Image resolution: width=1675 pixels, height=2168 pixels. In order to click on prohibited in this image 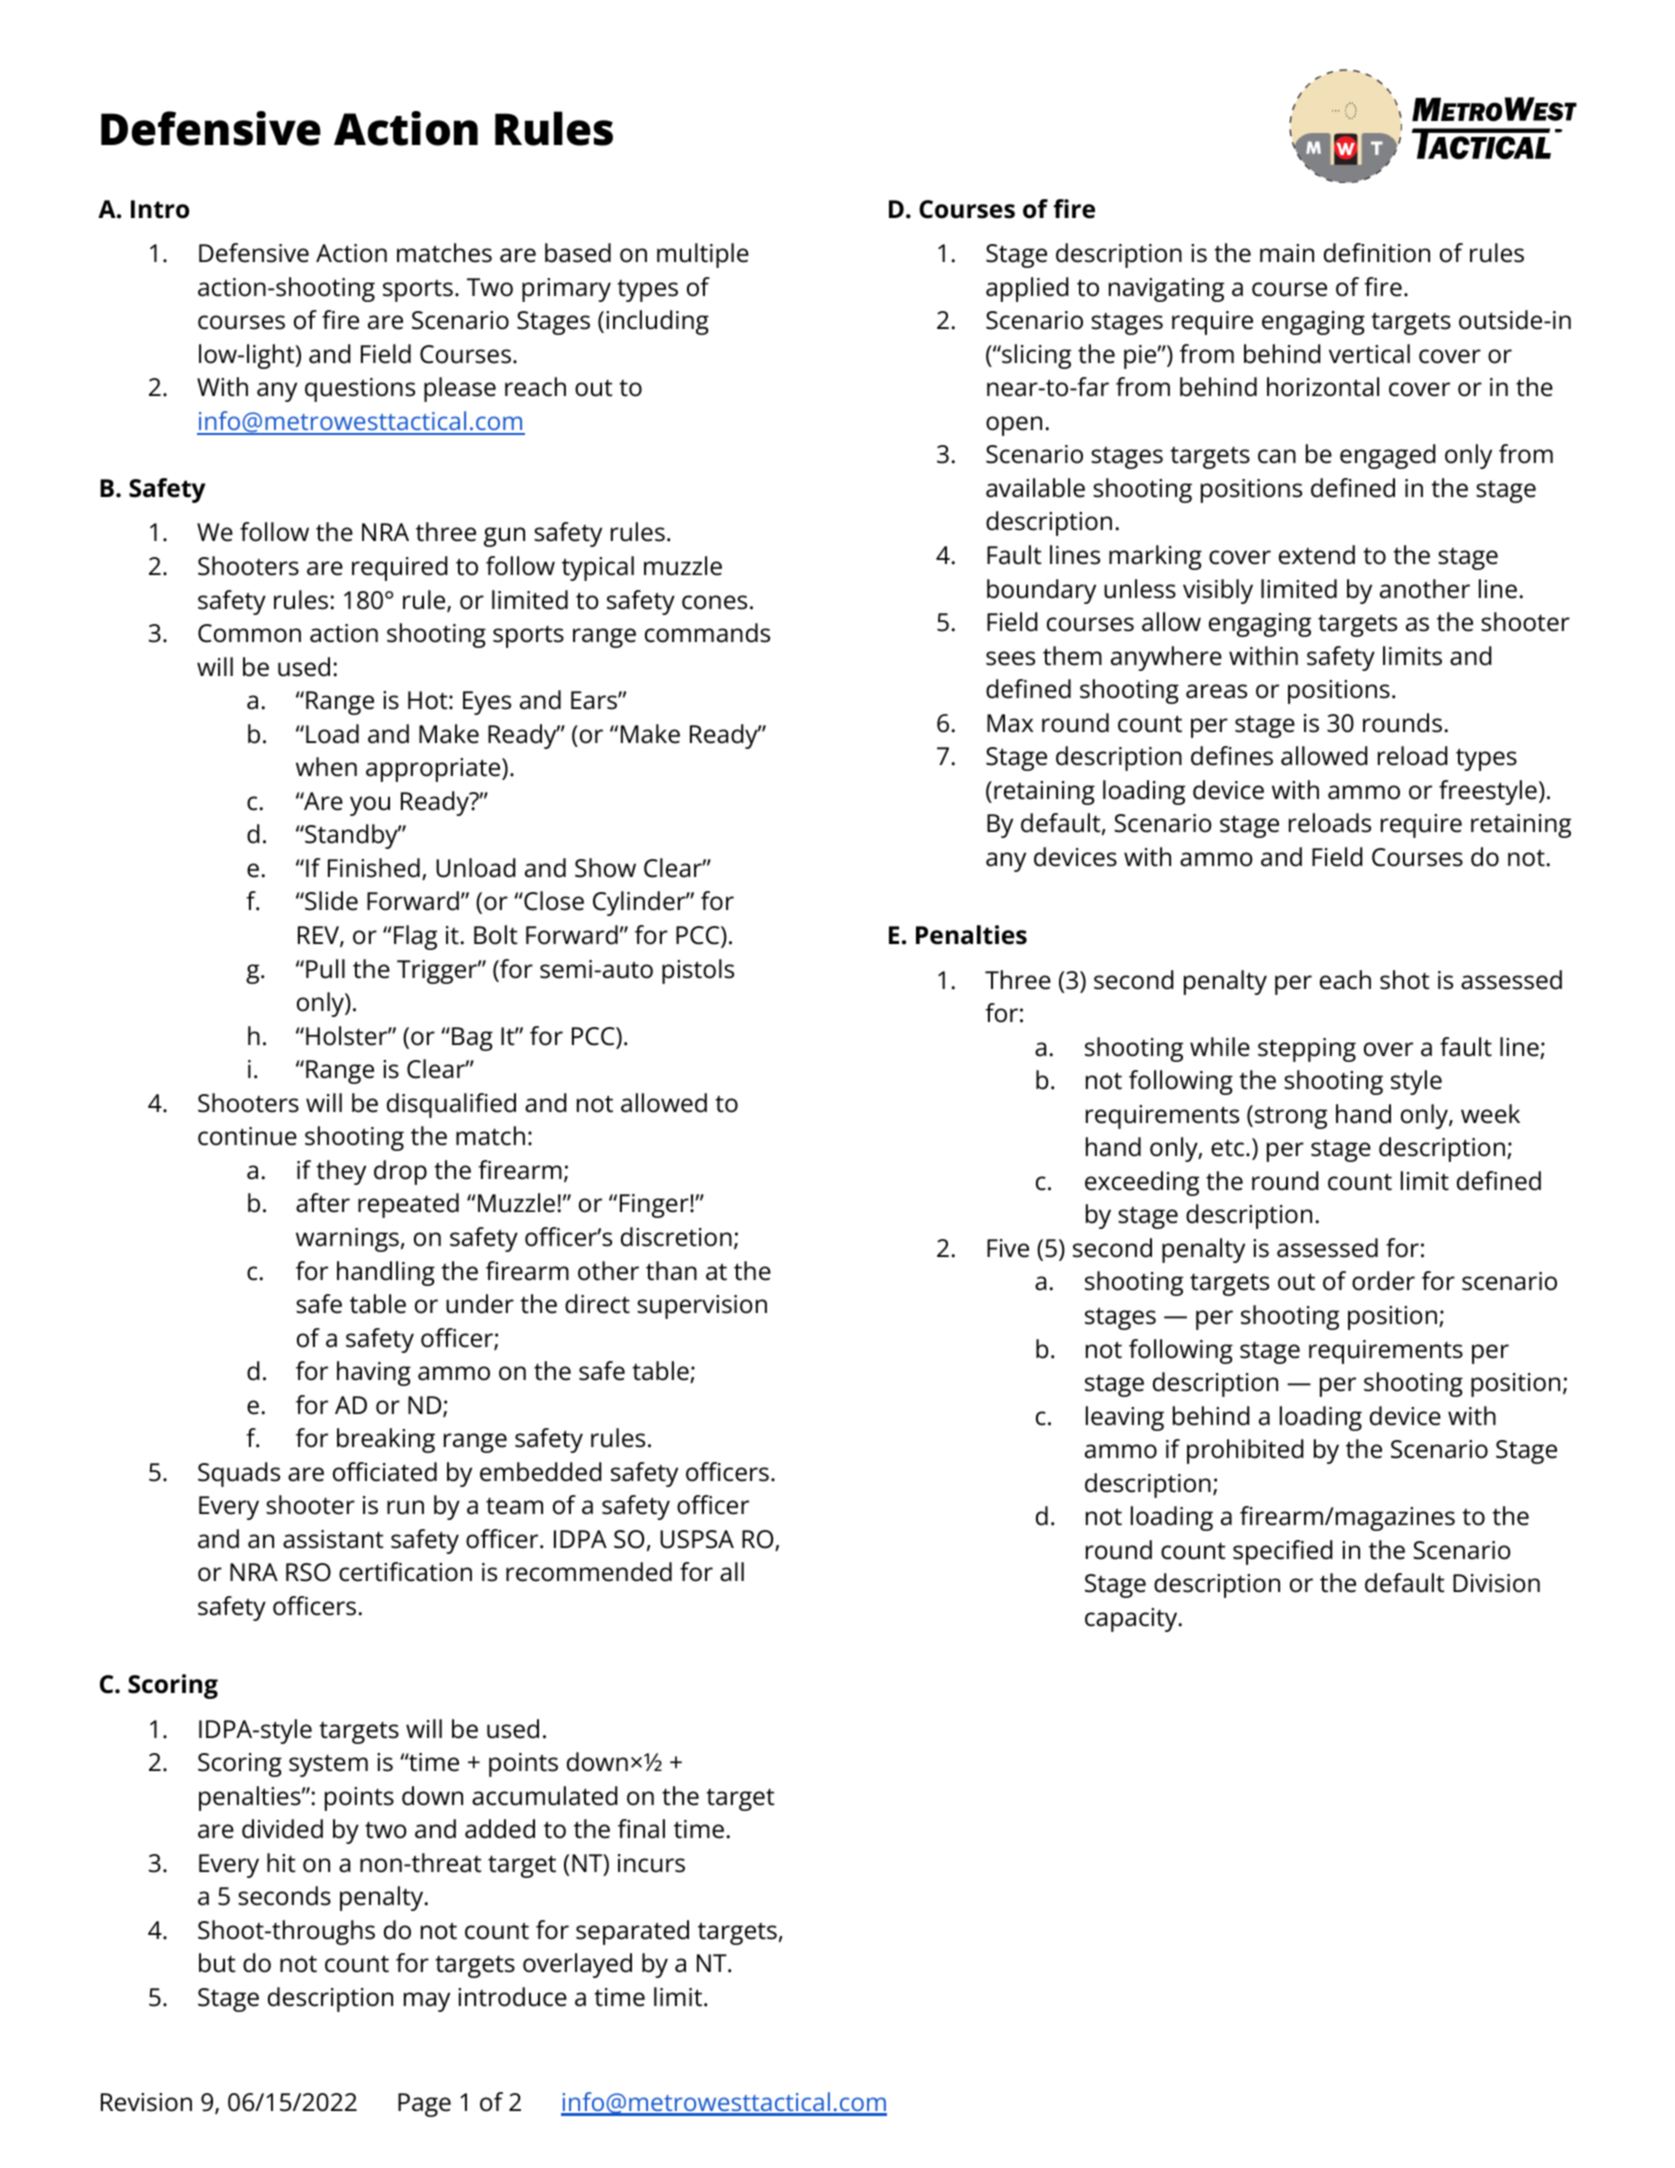, I will do `click(1245, 1451)`.
